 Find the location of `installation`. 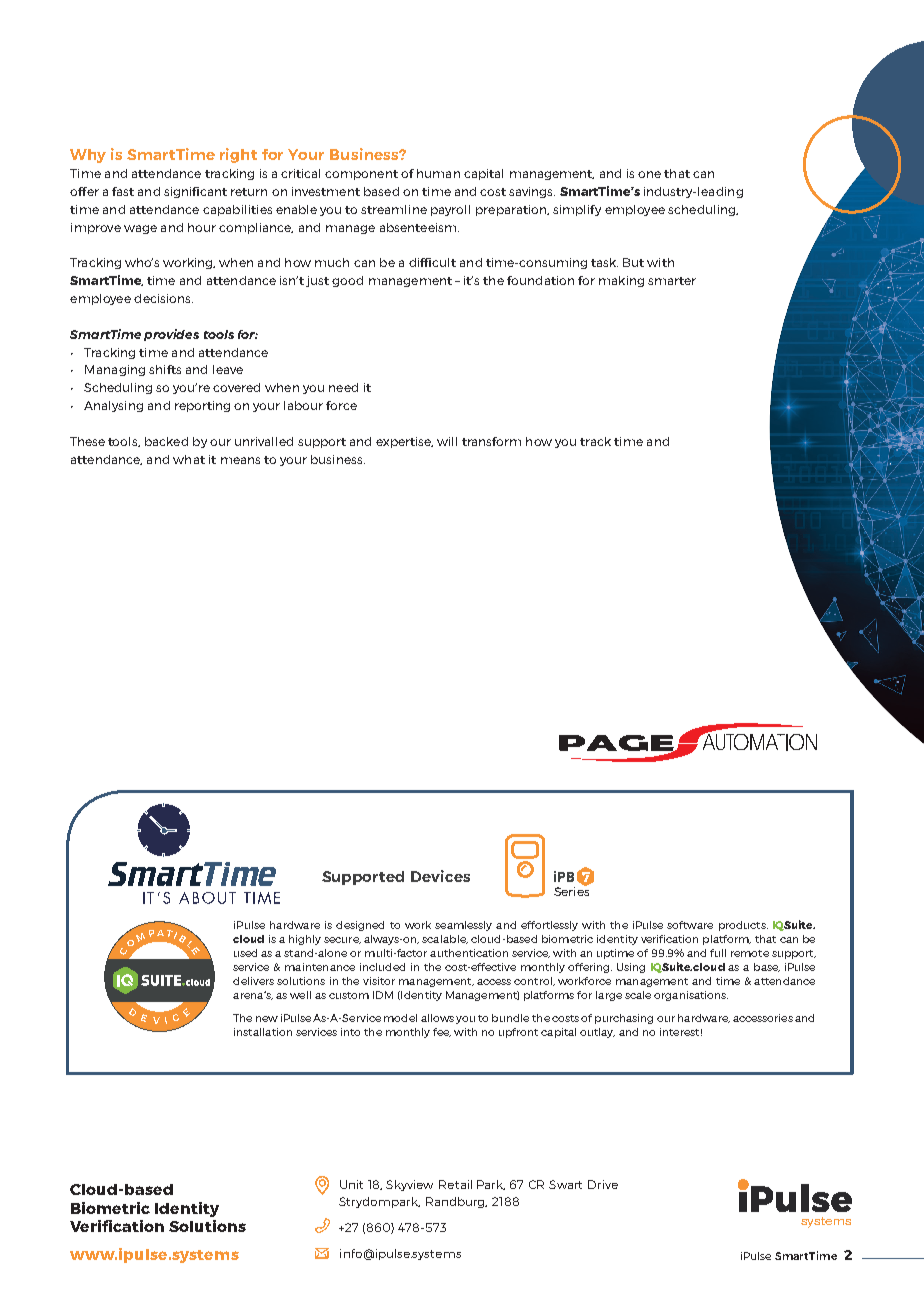

installation is located at coordinates (263, 1032).
